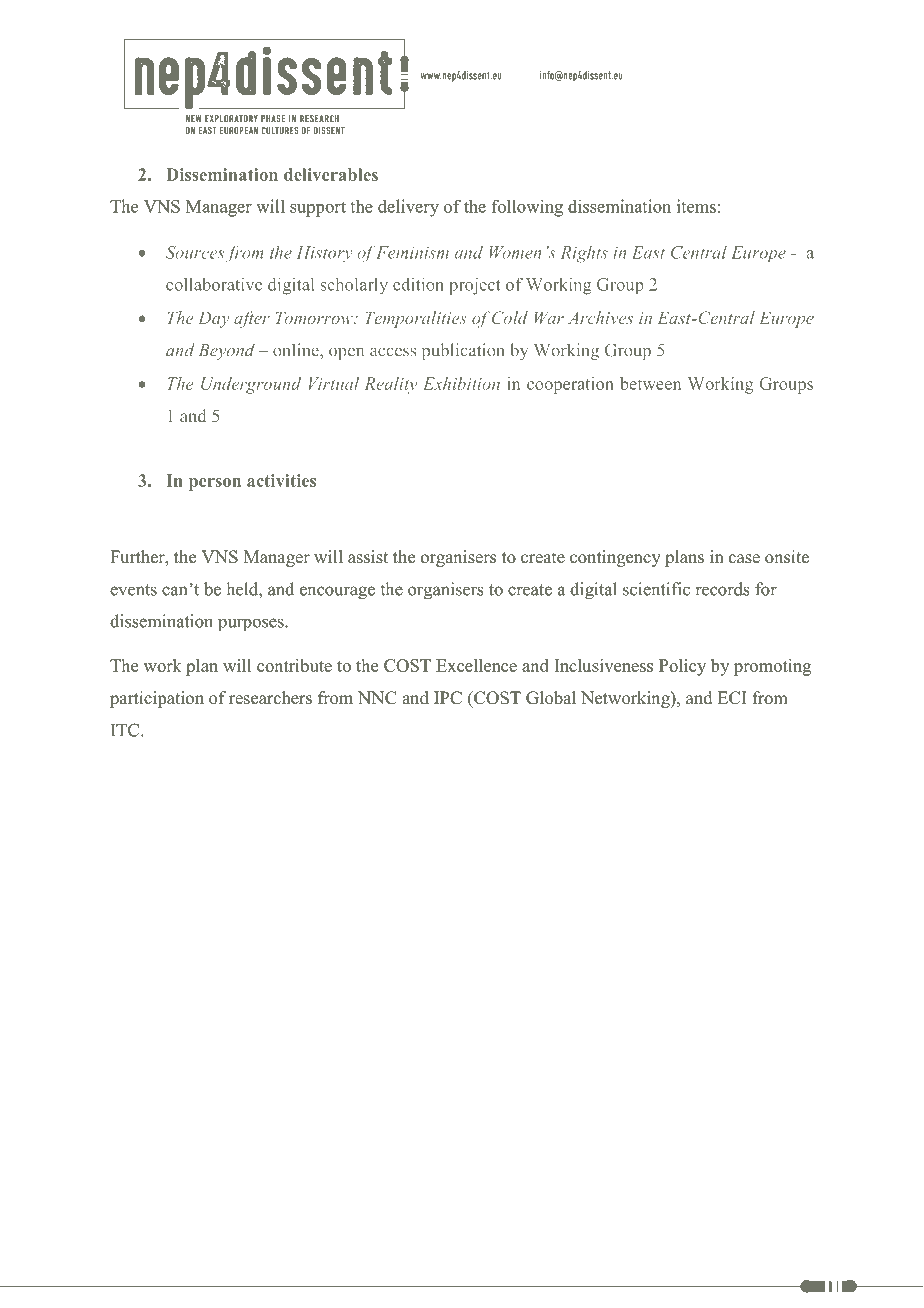 Image resolution: width=924 pixels, height=1308 pixels. What do you see at coordinates (408, 208) in the document?
I see `delivery` at bounding box center [408, 208].
